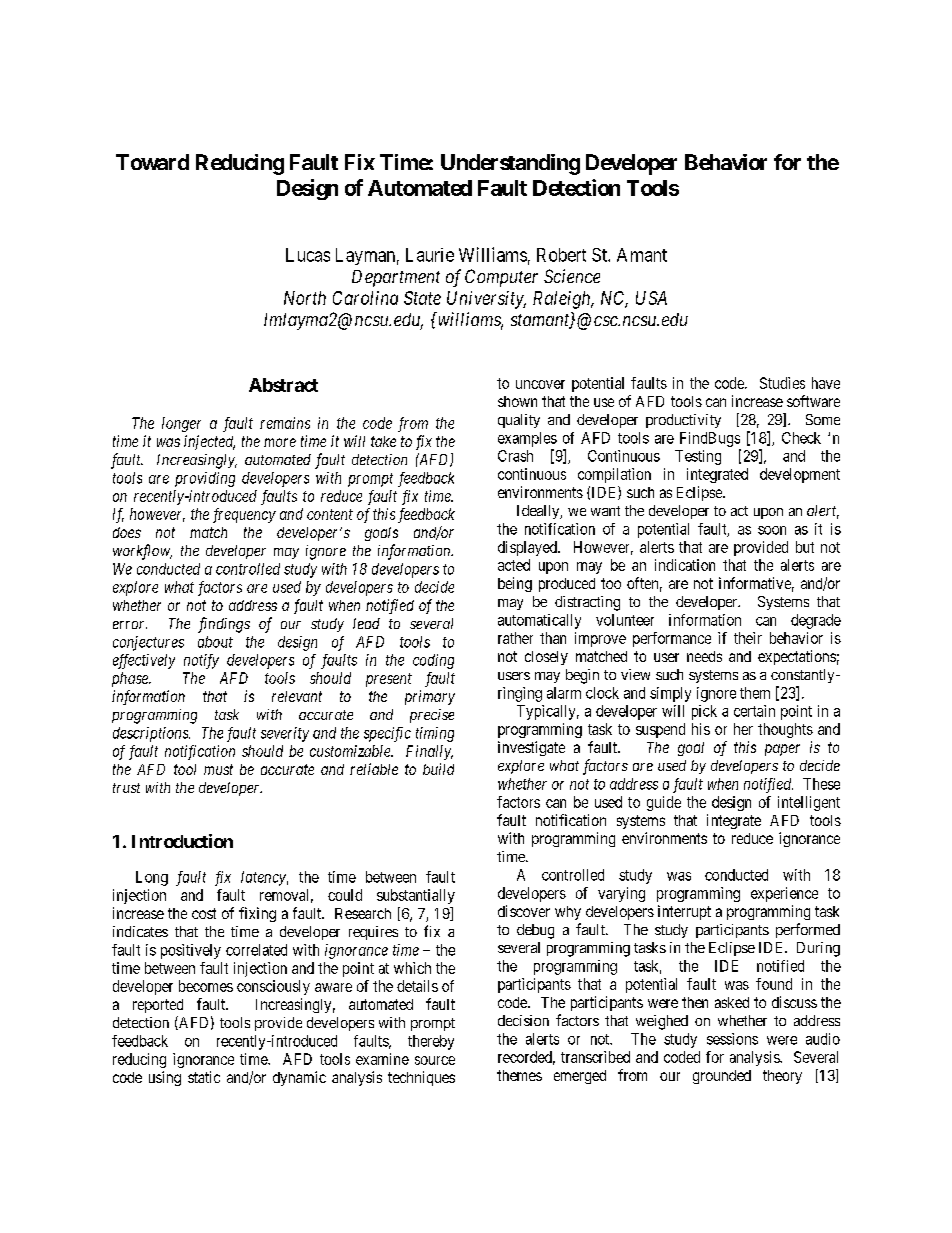  I want to click on source, so click(435, 1060).
